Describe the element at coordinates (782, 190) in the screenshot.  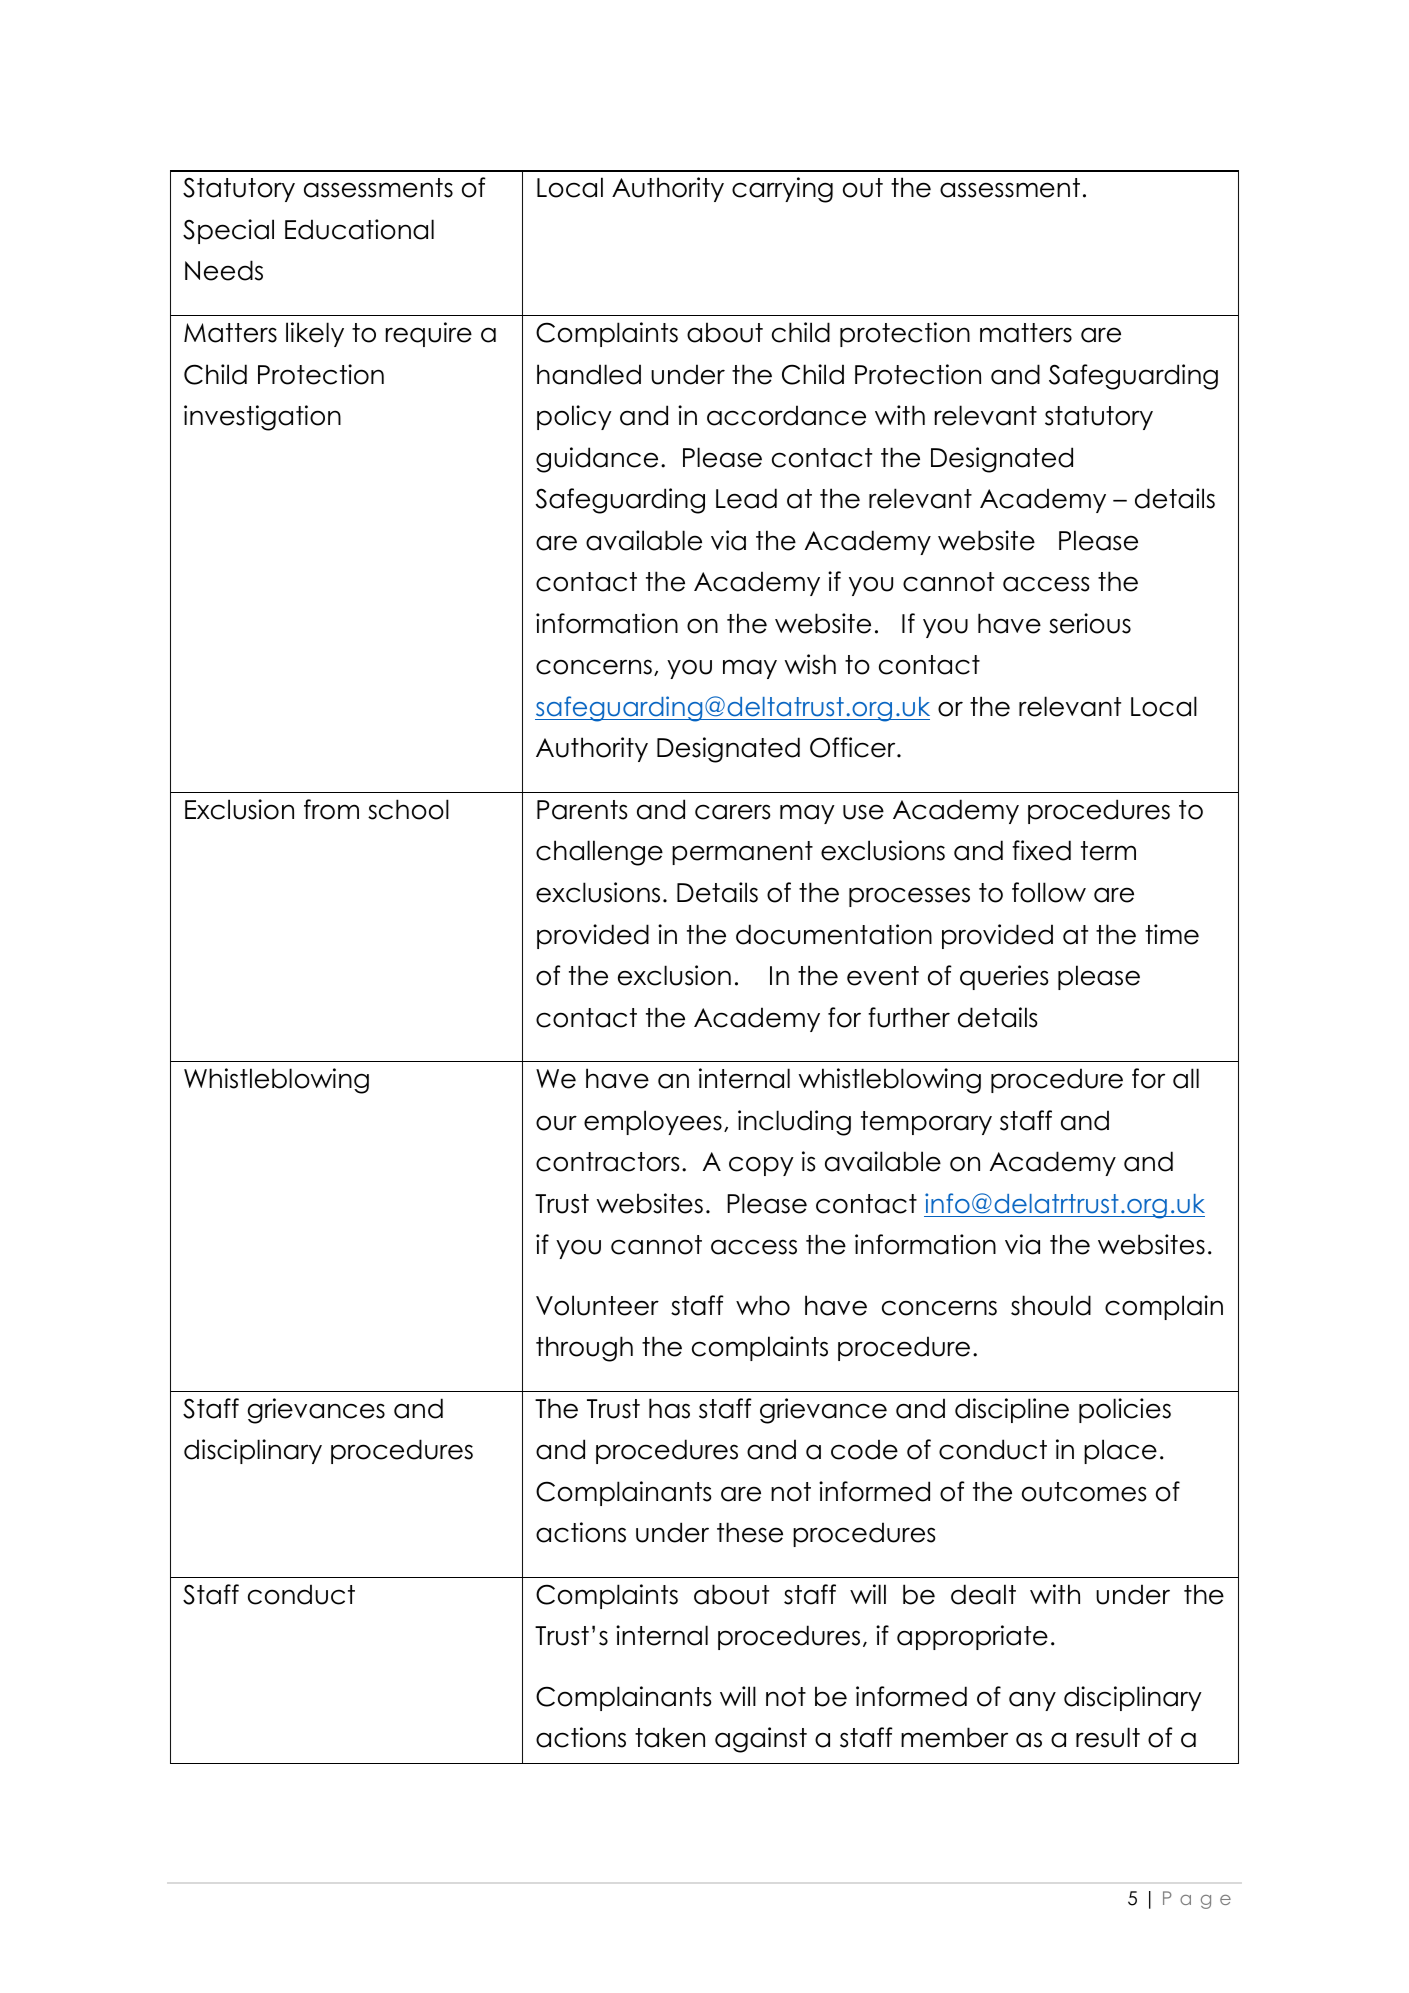
I see `carrying` at that location.
